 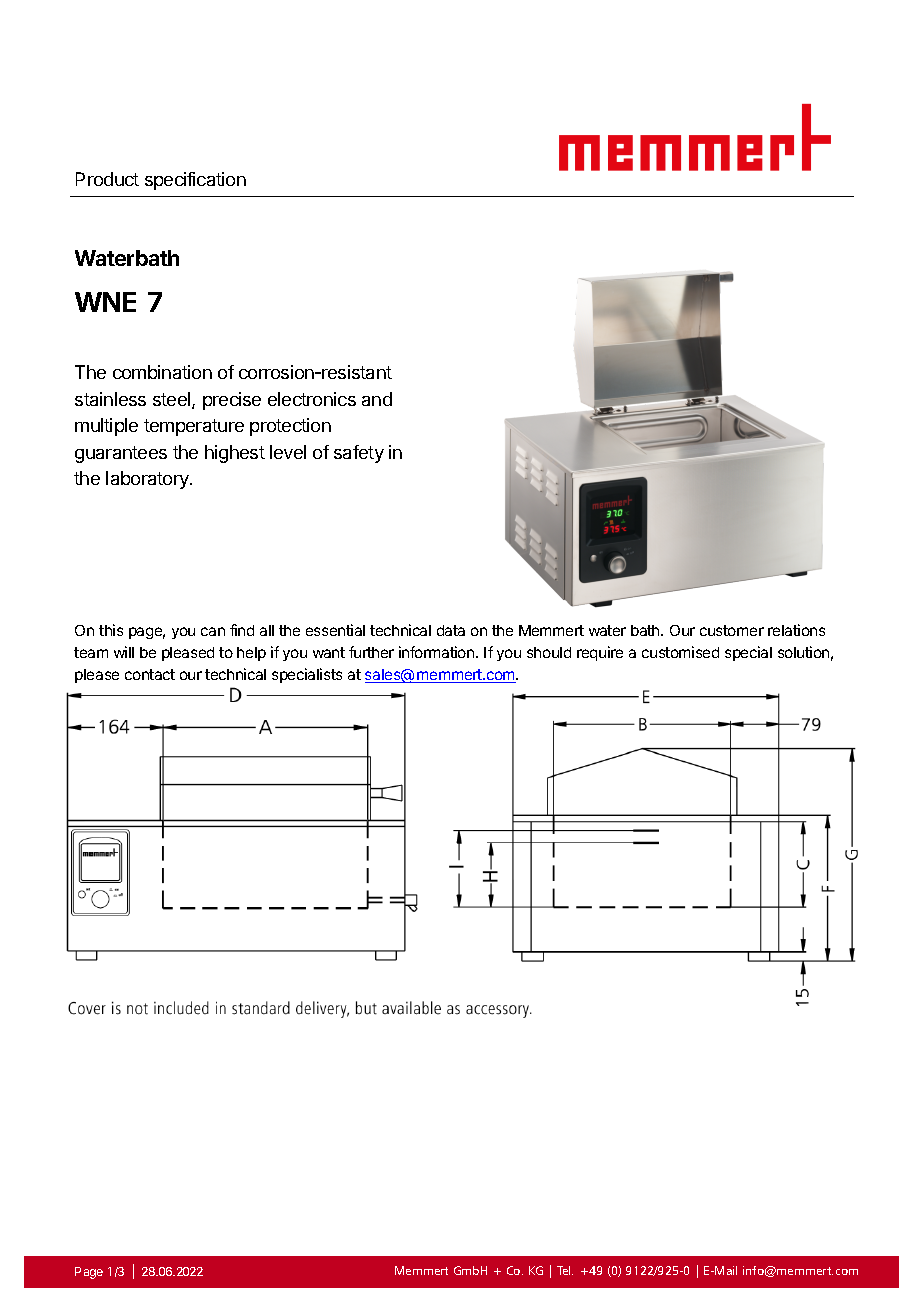 What do you see at coordinates (377, 399) in the screenshot?
I see `and` at bounding box center [377, 399].
